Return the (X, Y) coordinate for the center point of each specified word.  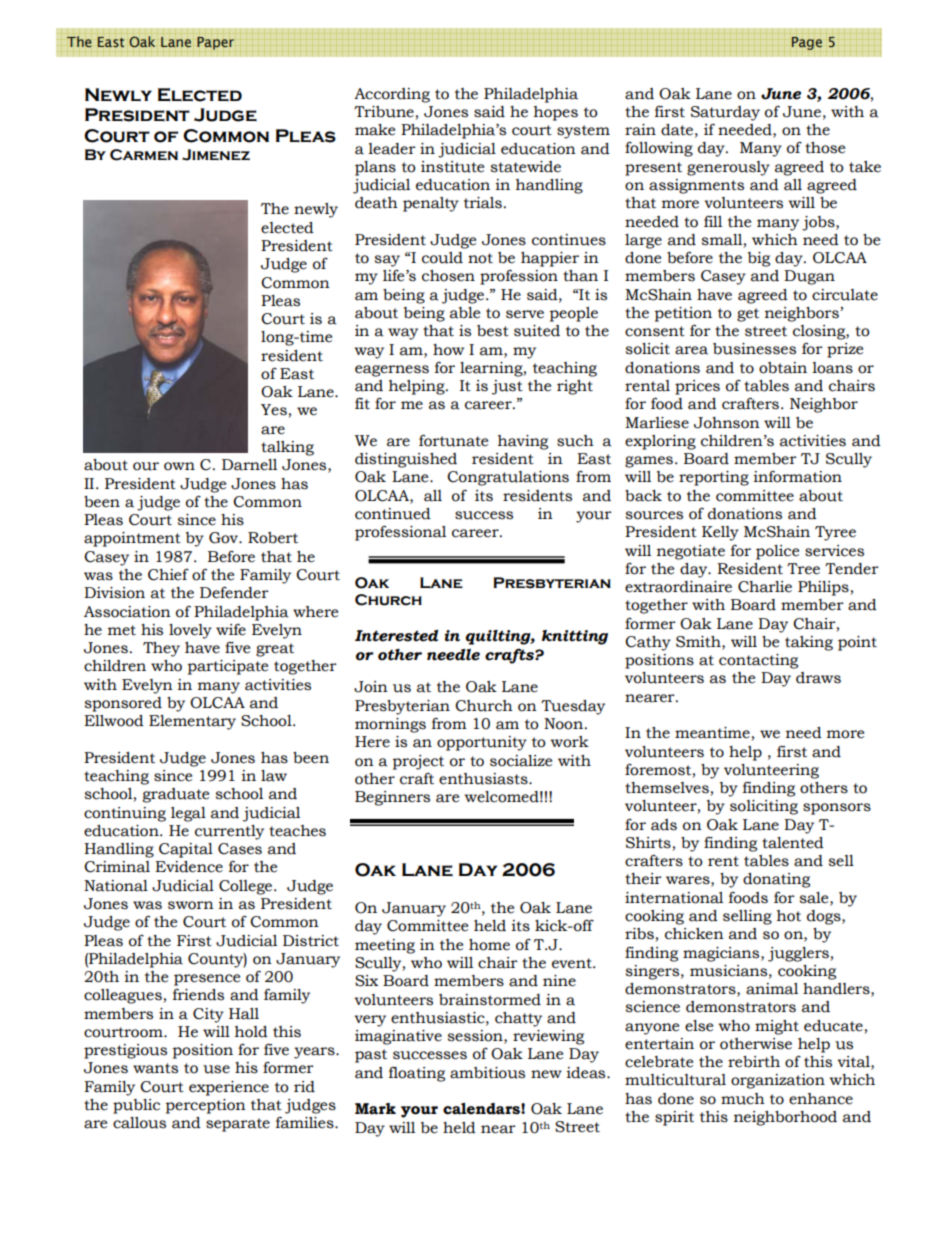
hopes (556, 113)
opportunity (482, 743)
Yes (274, 410)
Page (807, 43)
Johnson (727, 423)
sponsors (837, 809)
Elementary (192, 722)
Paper (215, 43)
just (507, 387)
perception (205, 1106)
